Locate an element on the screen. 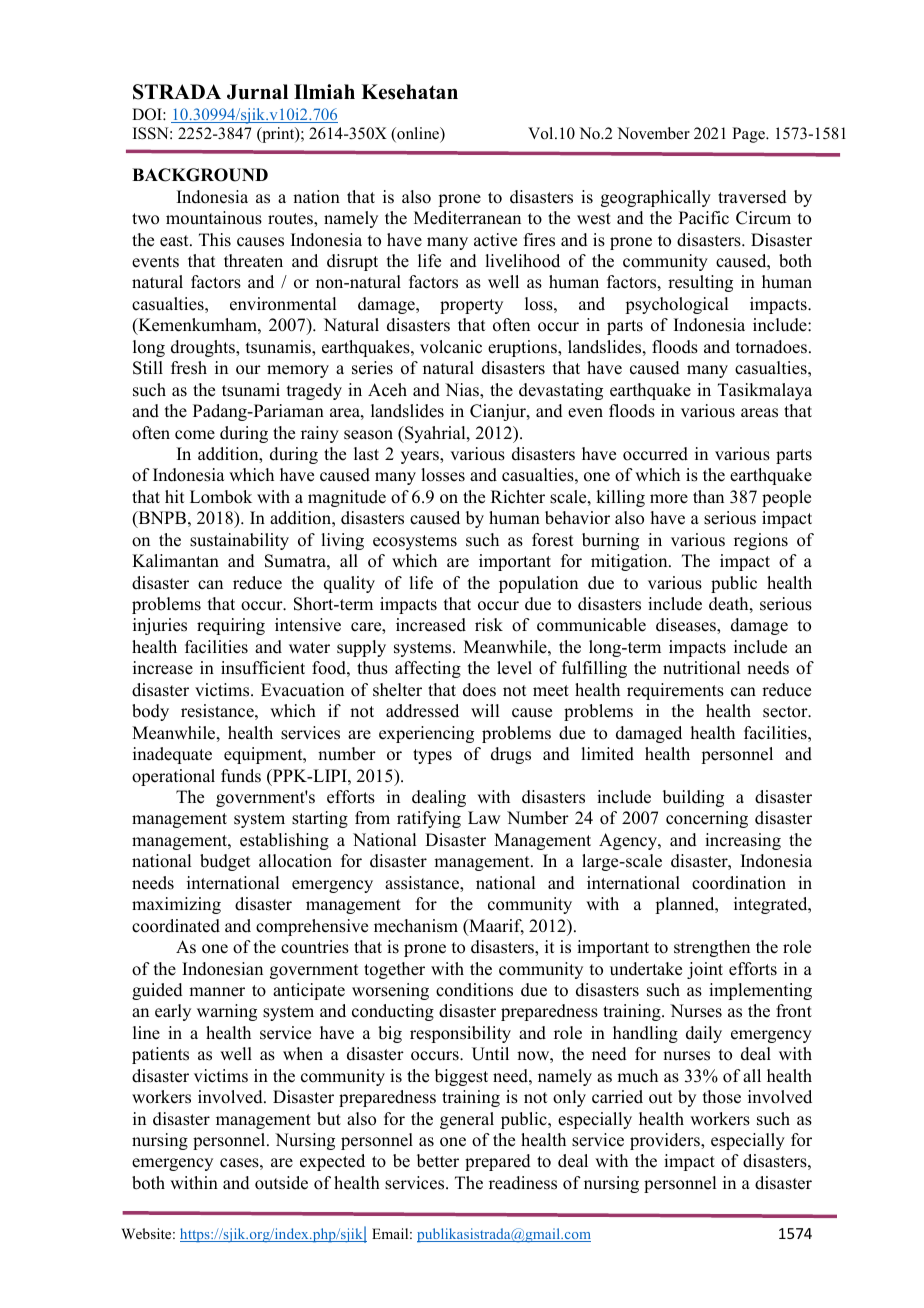  Mediterranean is located at coordinates (467, 218).
